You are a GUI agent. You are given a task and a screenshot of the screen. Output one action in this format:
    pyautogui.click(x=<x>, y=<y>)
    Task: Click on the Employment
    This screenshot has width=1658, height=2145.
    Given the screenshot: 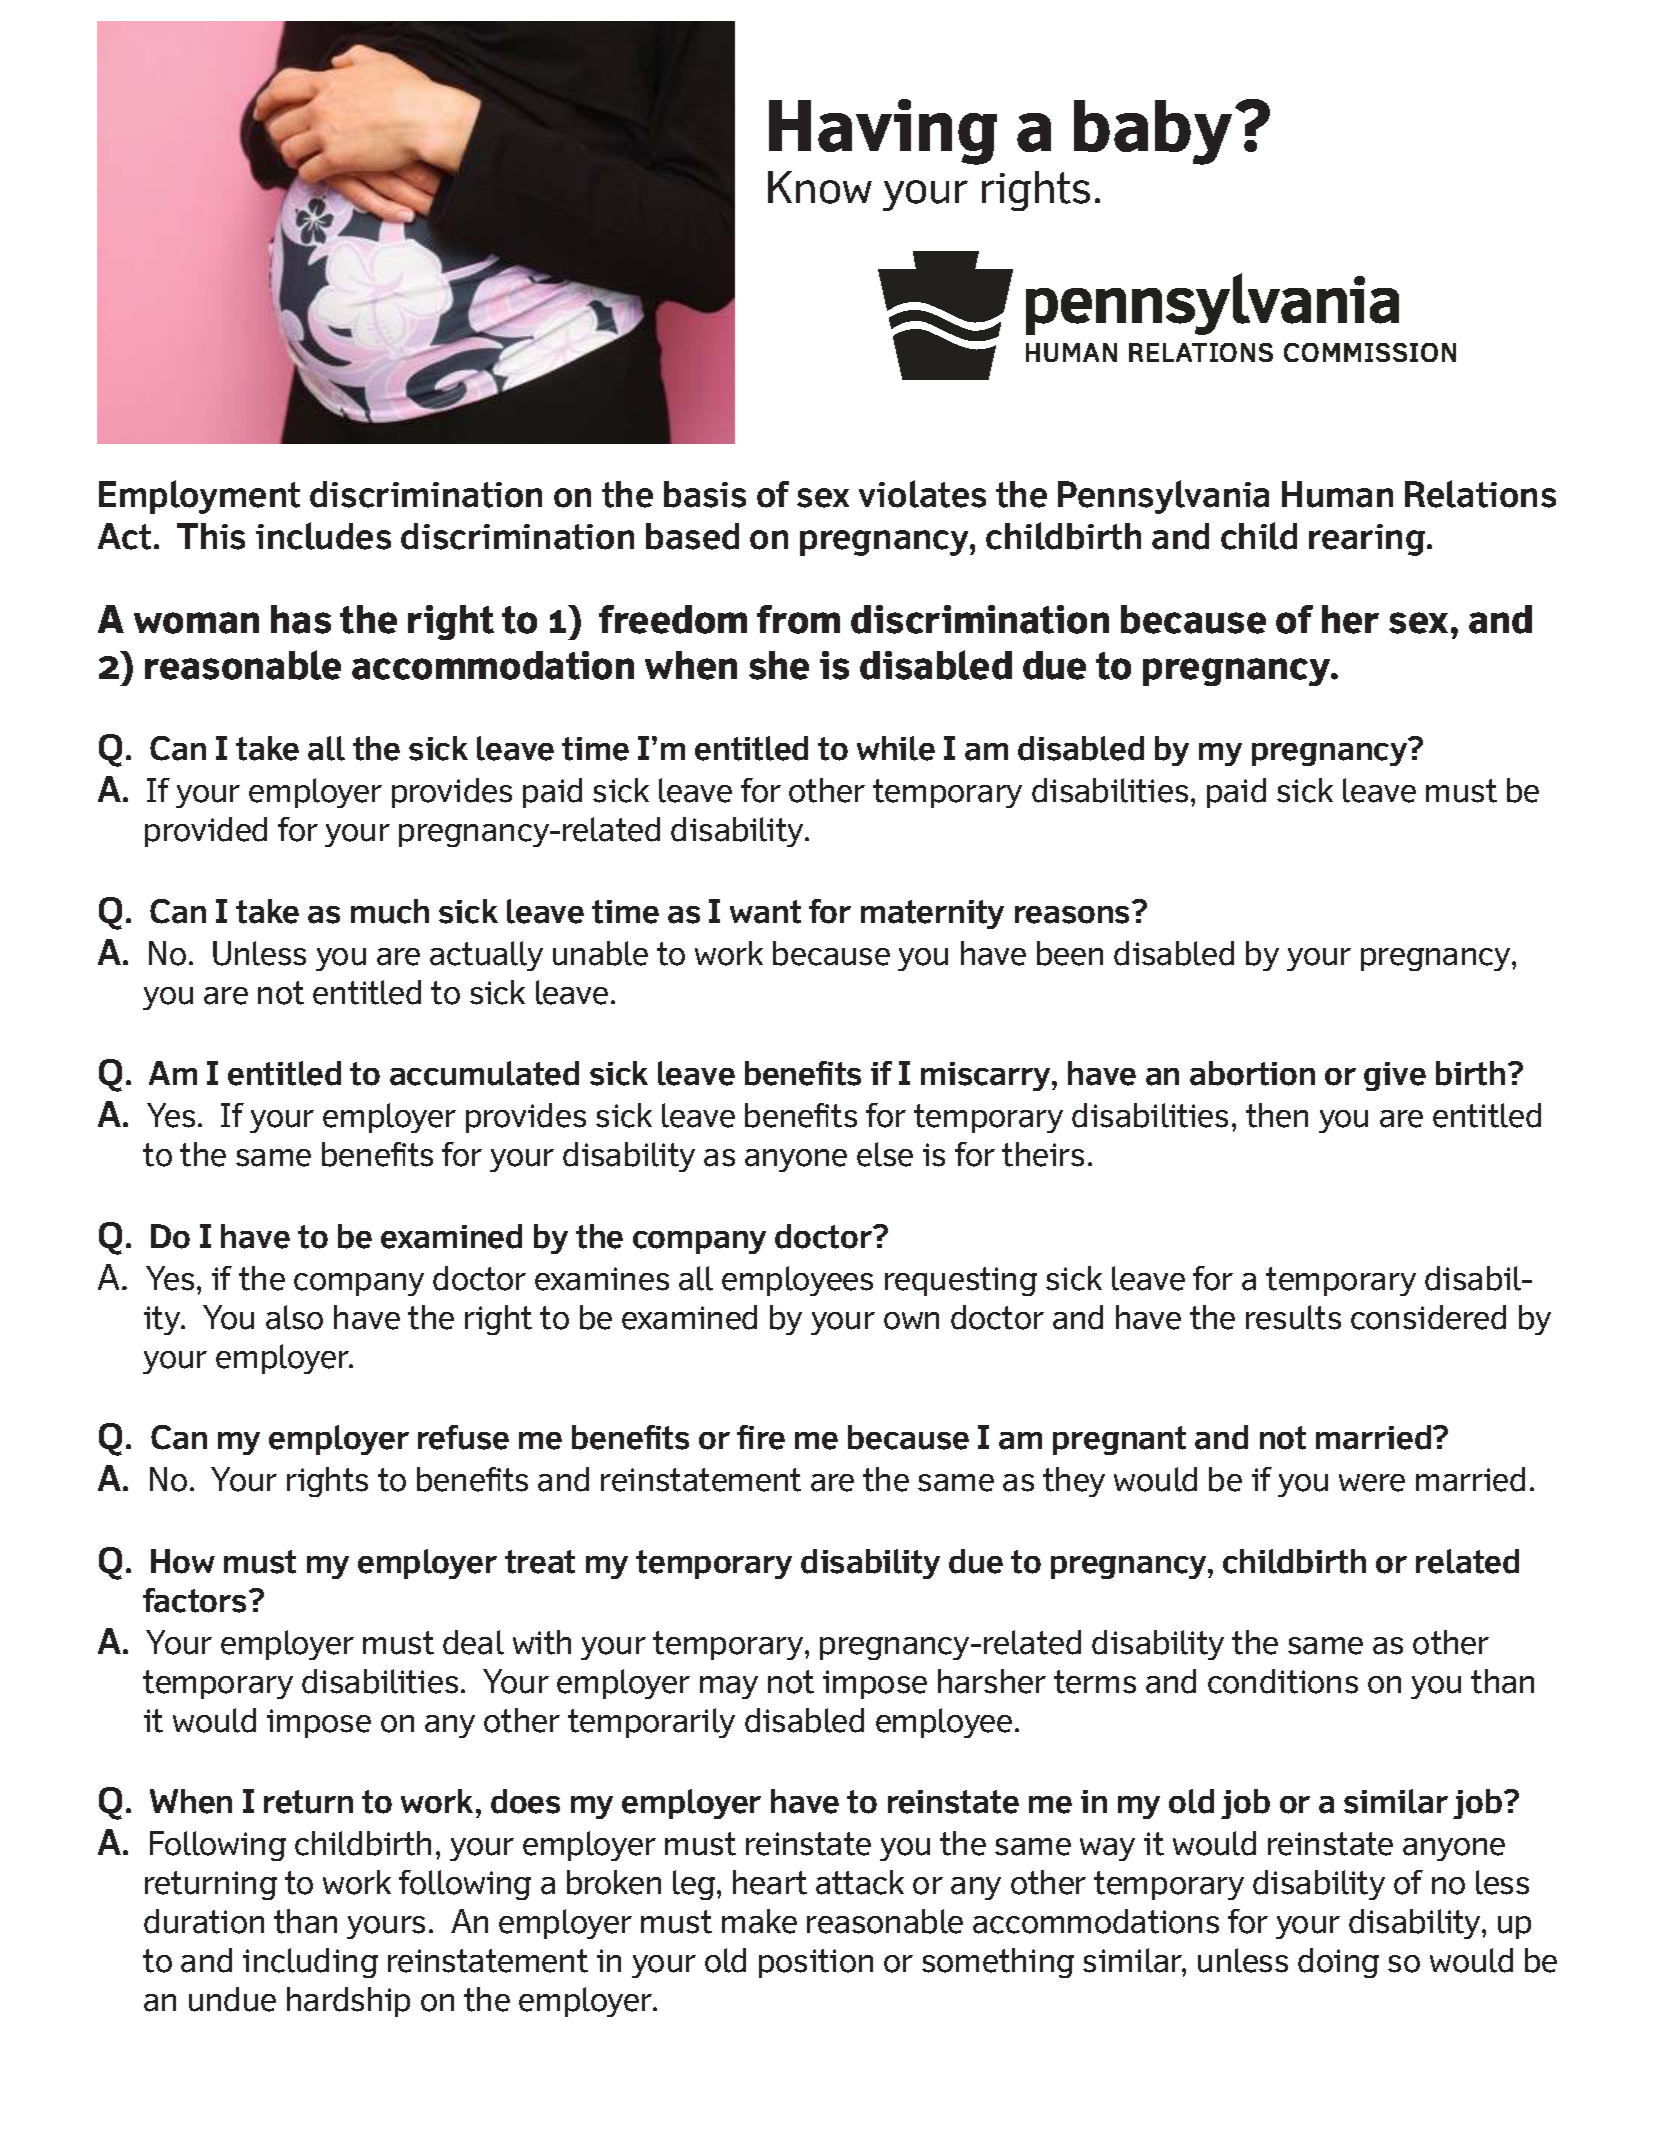 What is the action you would take?
    pyautogui.click(x=199, y=497)
